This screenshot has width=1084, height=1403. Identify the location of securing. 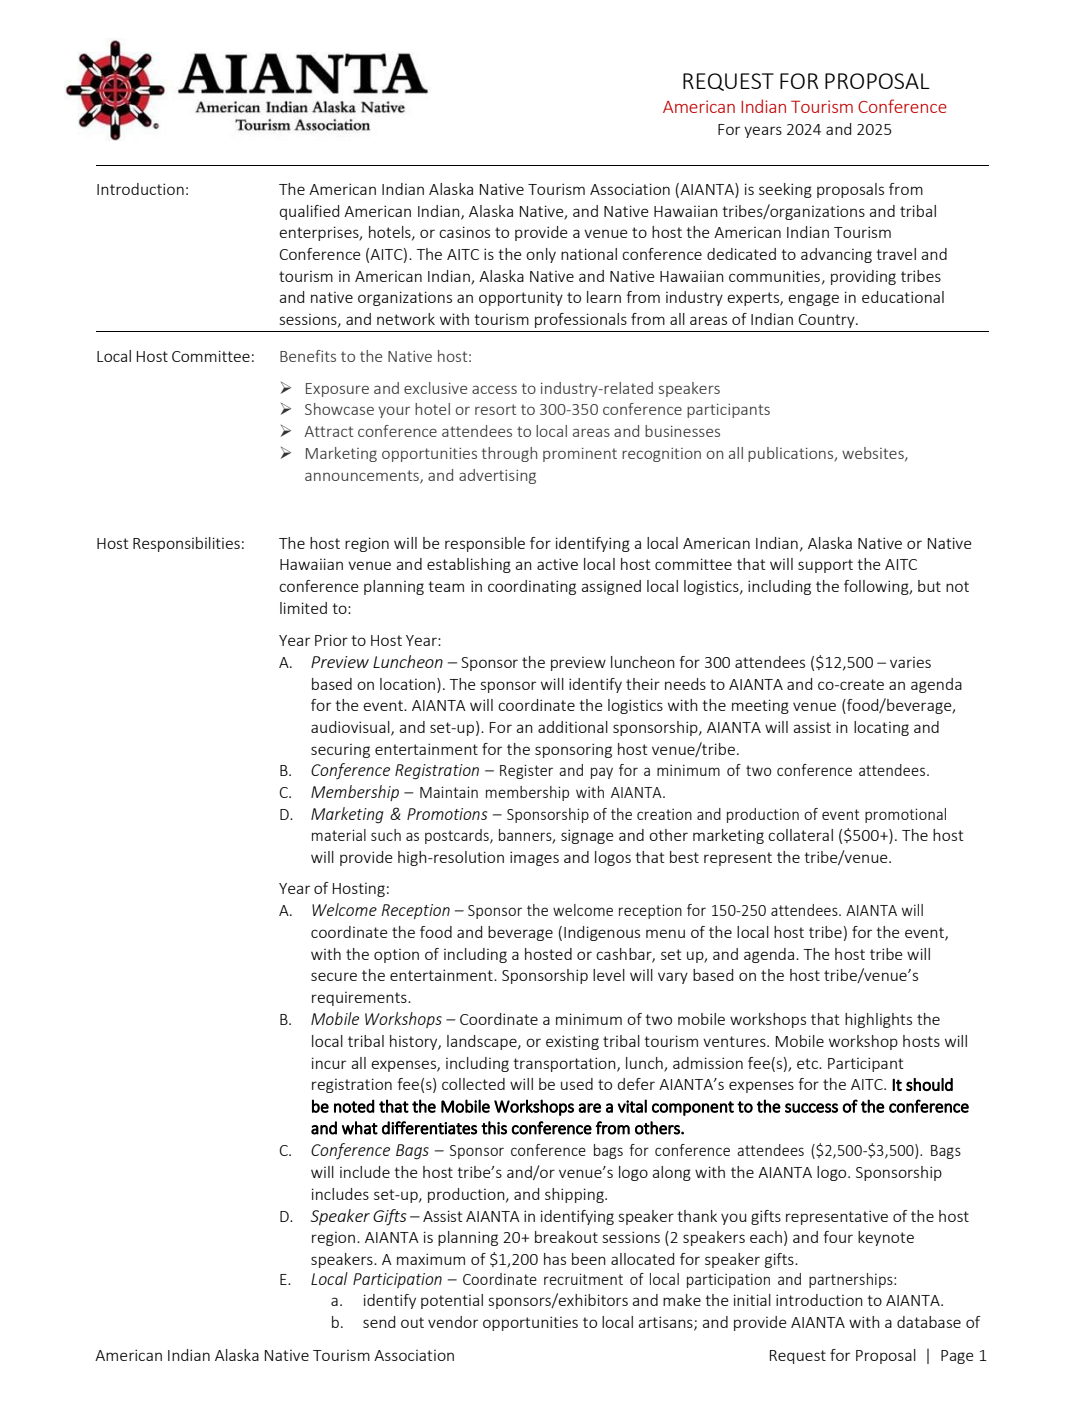
(340, 751).
